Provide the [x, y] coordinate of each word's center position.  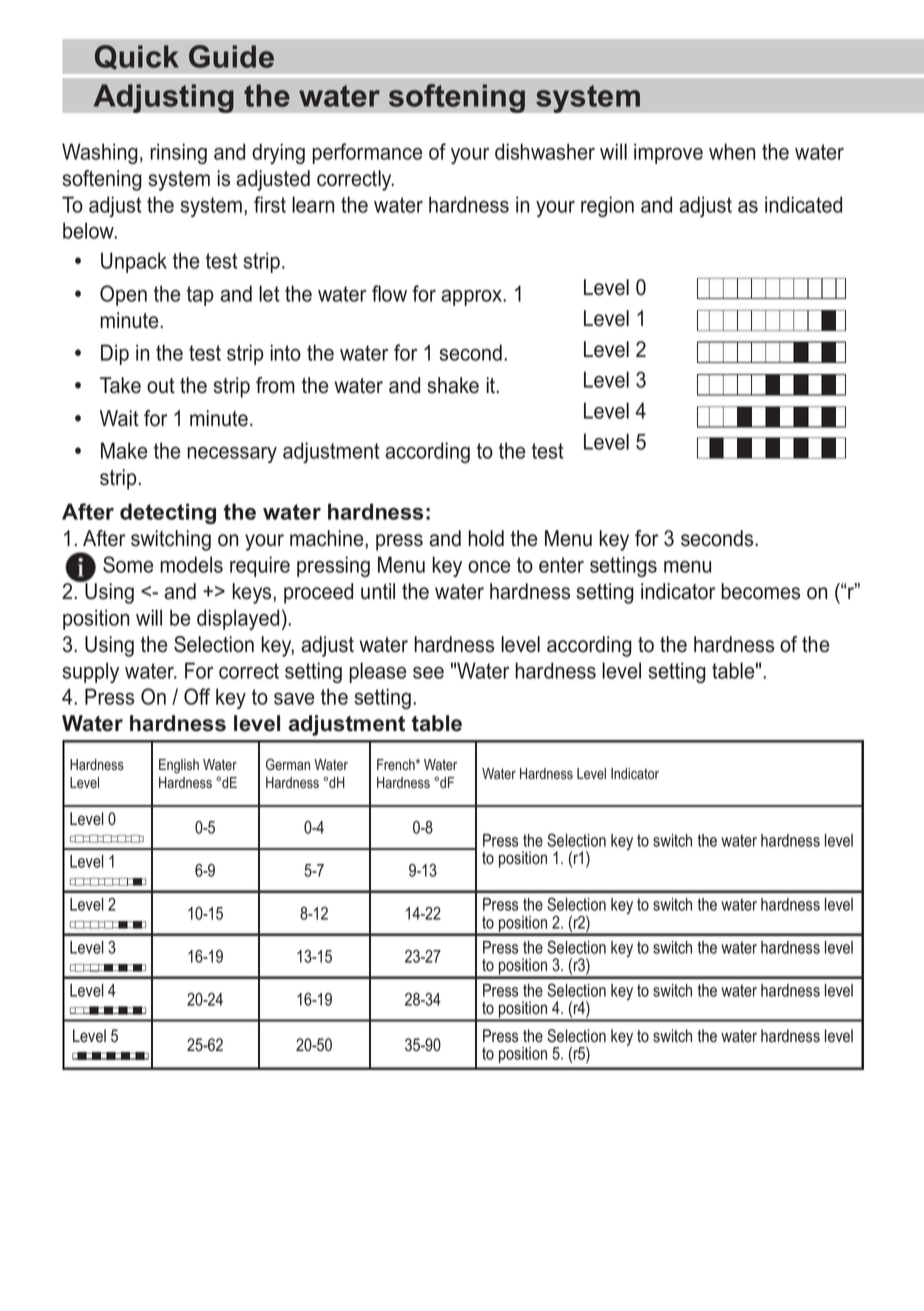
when [732, 151]
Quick [137, 57]
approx [472, 298]
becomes [760, 591]
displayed [238, 619]
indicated [803, 204]
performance [367, 153]
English [179, 766]
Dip [115, 354]
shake [453, 385]
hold [486, 538]
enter [561, 565]
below [90, 230]
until [378, 591]
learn [313, 204]
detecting [168, 513]
